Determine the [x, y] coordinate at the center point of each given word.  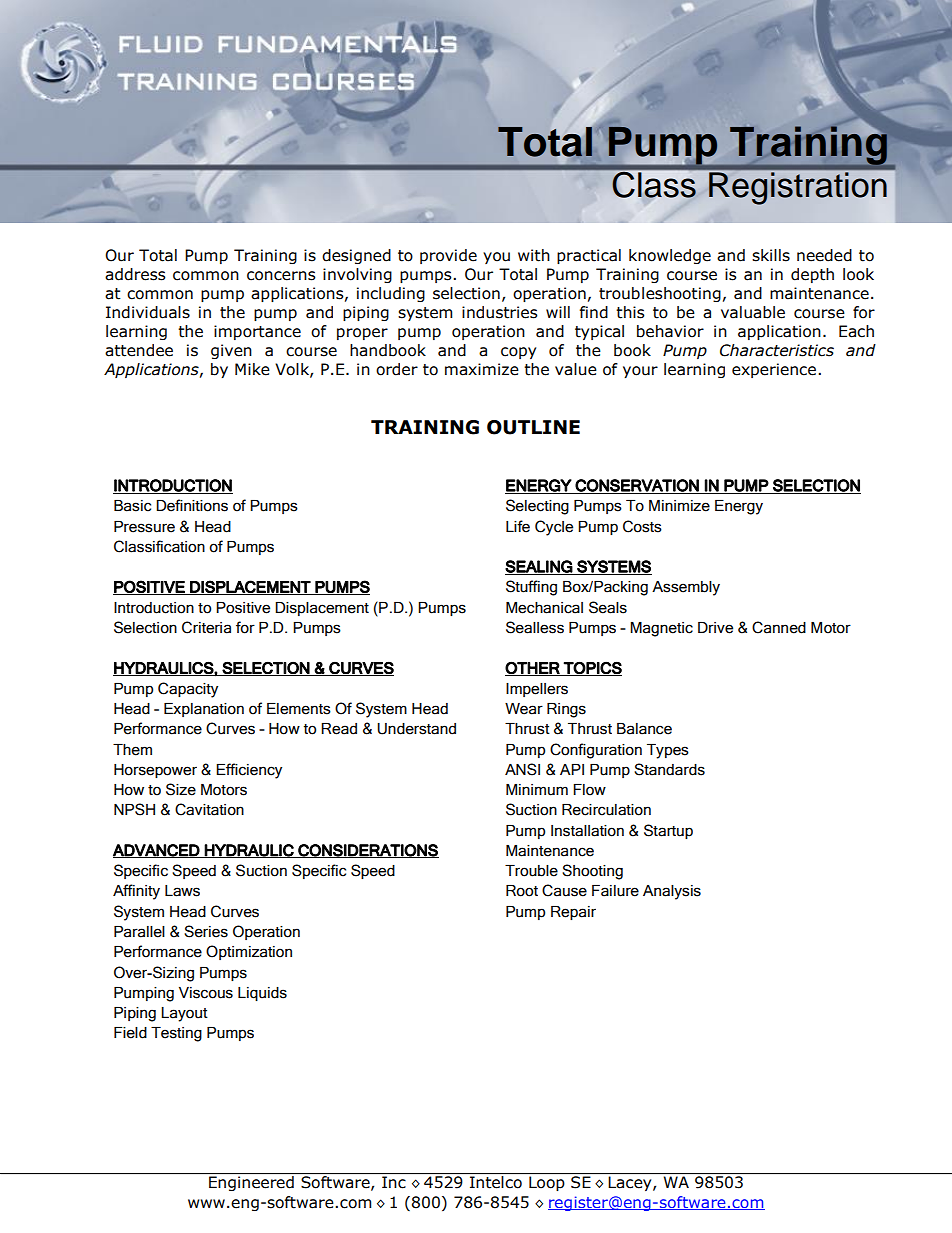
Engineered [251, 1183]
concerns [281, 276]
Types [668, 751]
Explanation [204, 710]
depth [812, 275]
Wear [524, 709]
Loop [546, 1183]
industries [500, 312]
